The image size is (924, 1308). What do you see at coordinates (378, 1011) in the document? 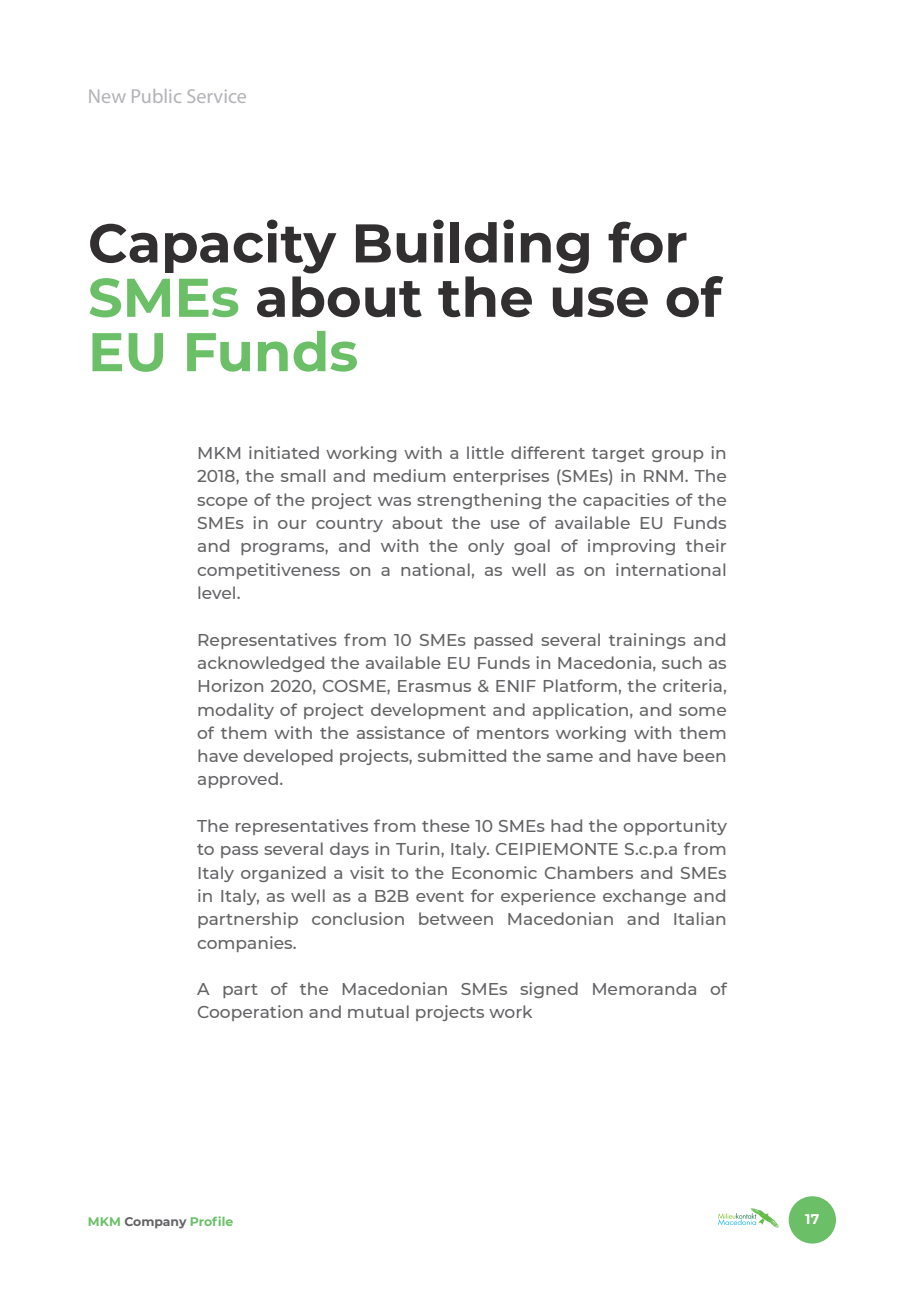
I see `mutual` at bounding box center [378, 1011].
